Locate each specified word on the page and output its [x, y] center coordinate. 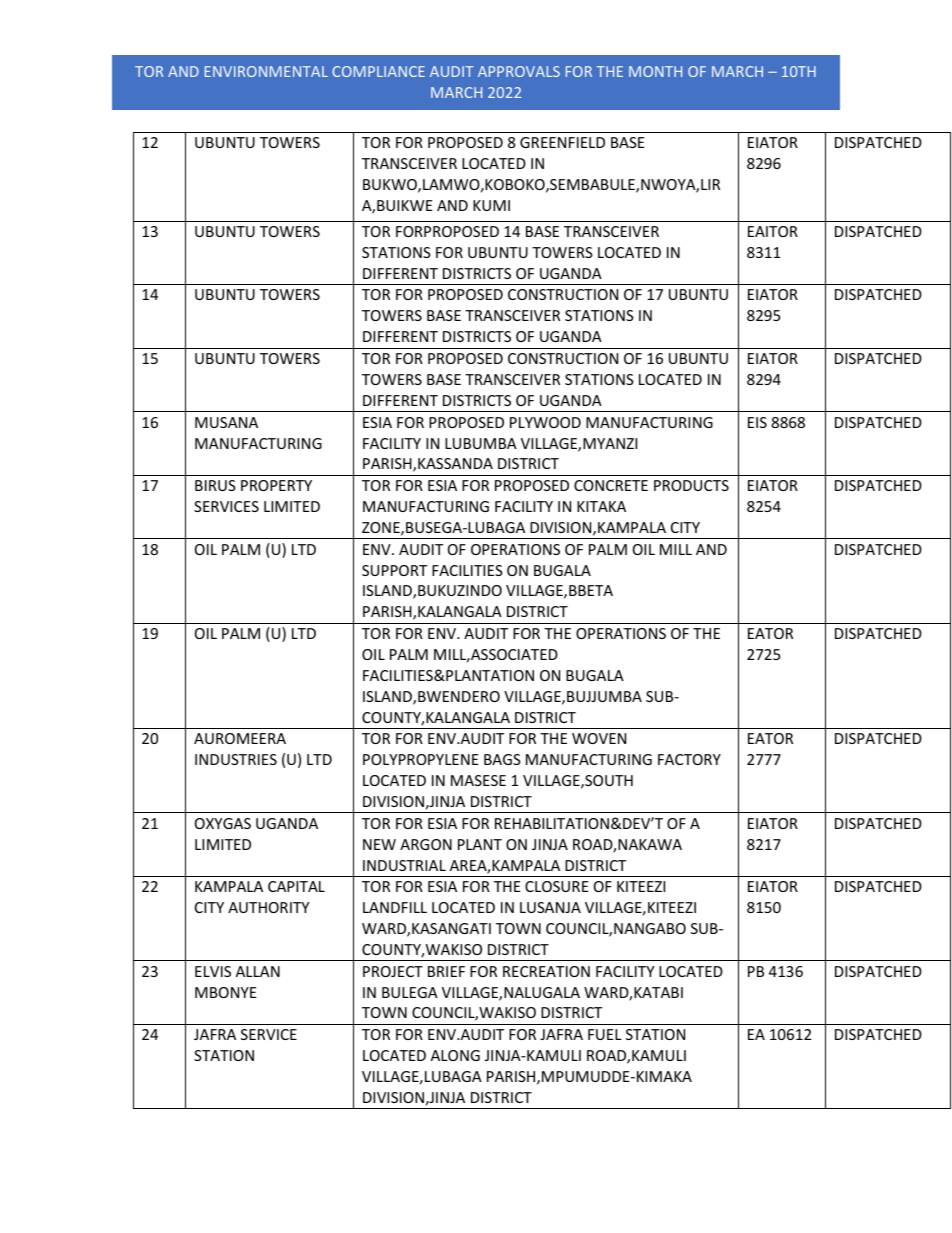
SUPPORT [394, 570]
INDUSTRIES [236, 759]
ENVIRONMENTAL [266, 71]
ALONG [455, 1055]
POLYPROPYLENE [421, 759]
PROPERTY [276, 485]
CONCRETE [611, 485]
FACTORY [689, 759]
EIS [757, 422]
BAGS [502, 759]
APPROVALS [519, 71]
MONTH [655, 71]
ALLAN [258, 971]
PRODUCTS [691, 485]
